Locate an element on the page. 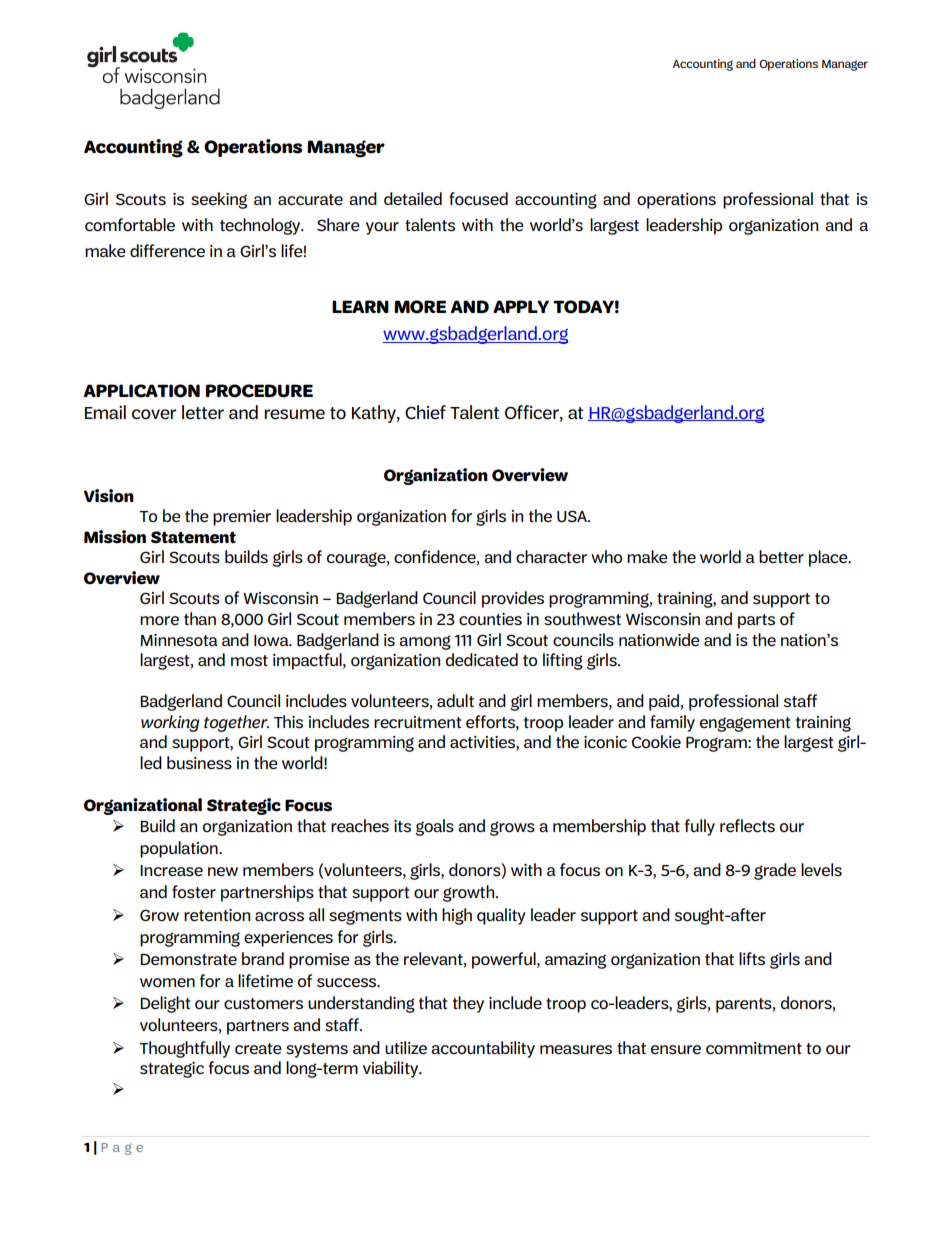 This document has height=1233, width=952. character is located at coordinates (551, 557).
